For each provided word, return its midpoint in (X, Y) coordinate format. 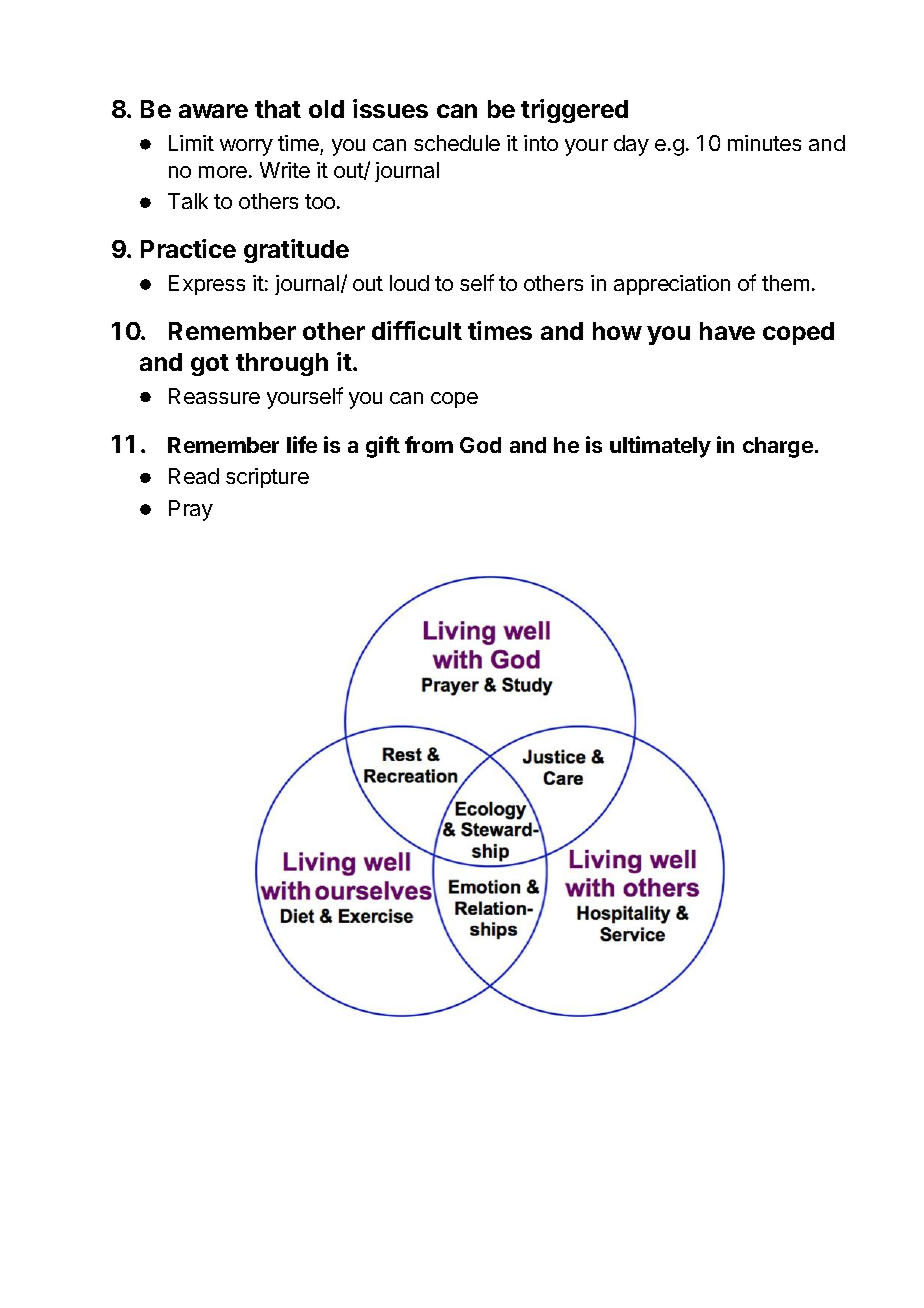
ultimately (660, 447)
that (278, 109)
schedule (457, 143)
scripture (267, 478)
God (480, 445)
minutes (764, 143)
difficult (417, 330)
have (727, 331)
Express (207, 285)
